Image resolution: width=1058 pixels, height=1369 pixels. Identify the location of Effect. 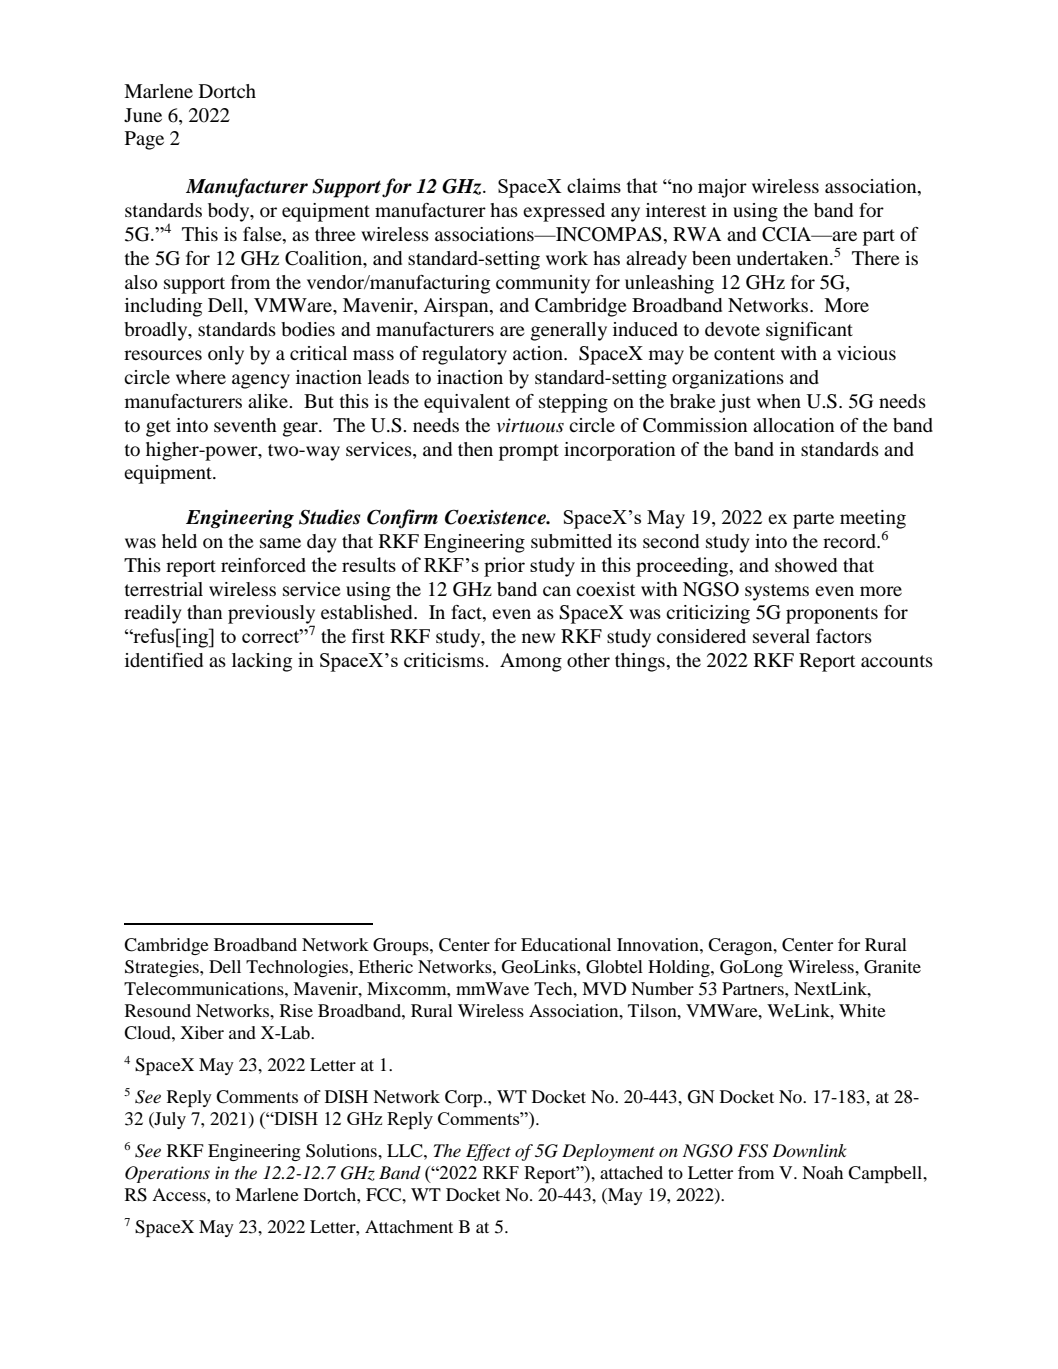
(488, 1152).
